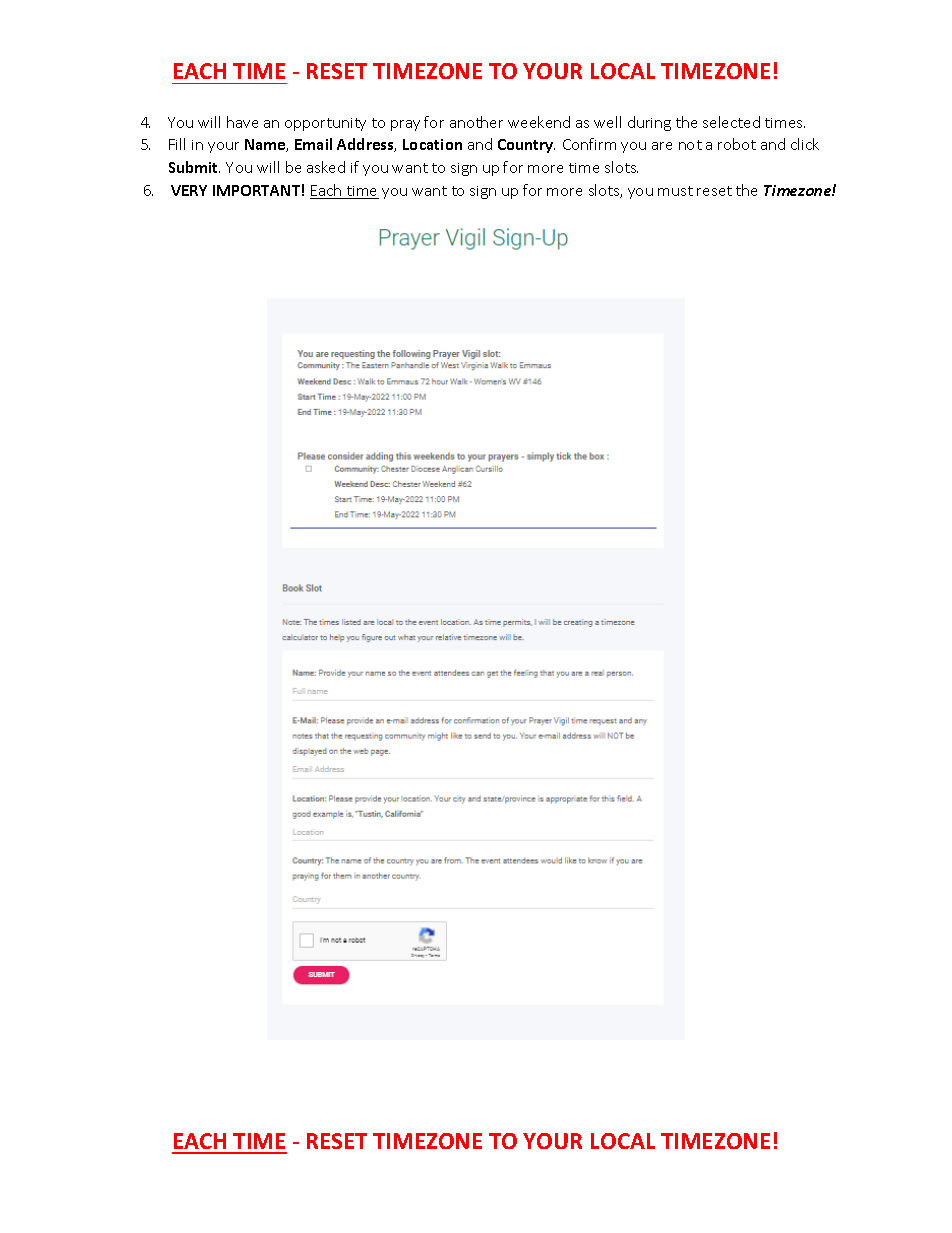  What do you see at coordinates (526, 146) in the screenshot?
I see `Country` at bounding box center [526, 146].
